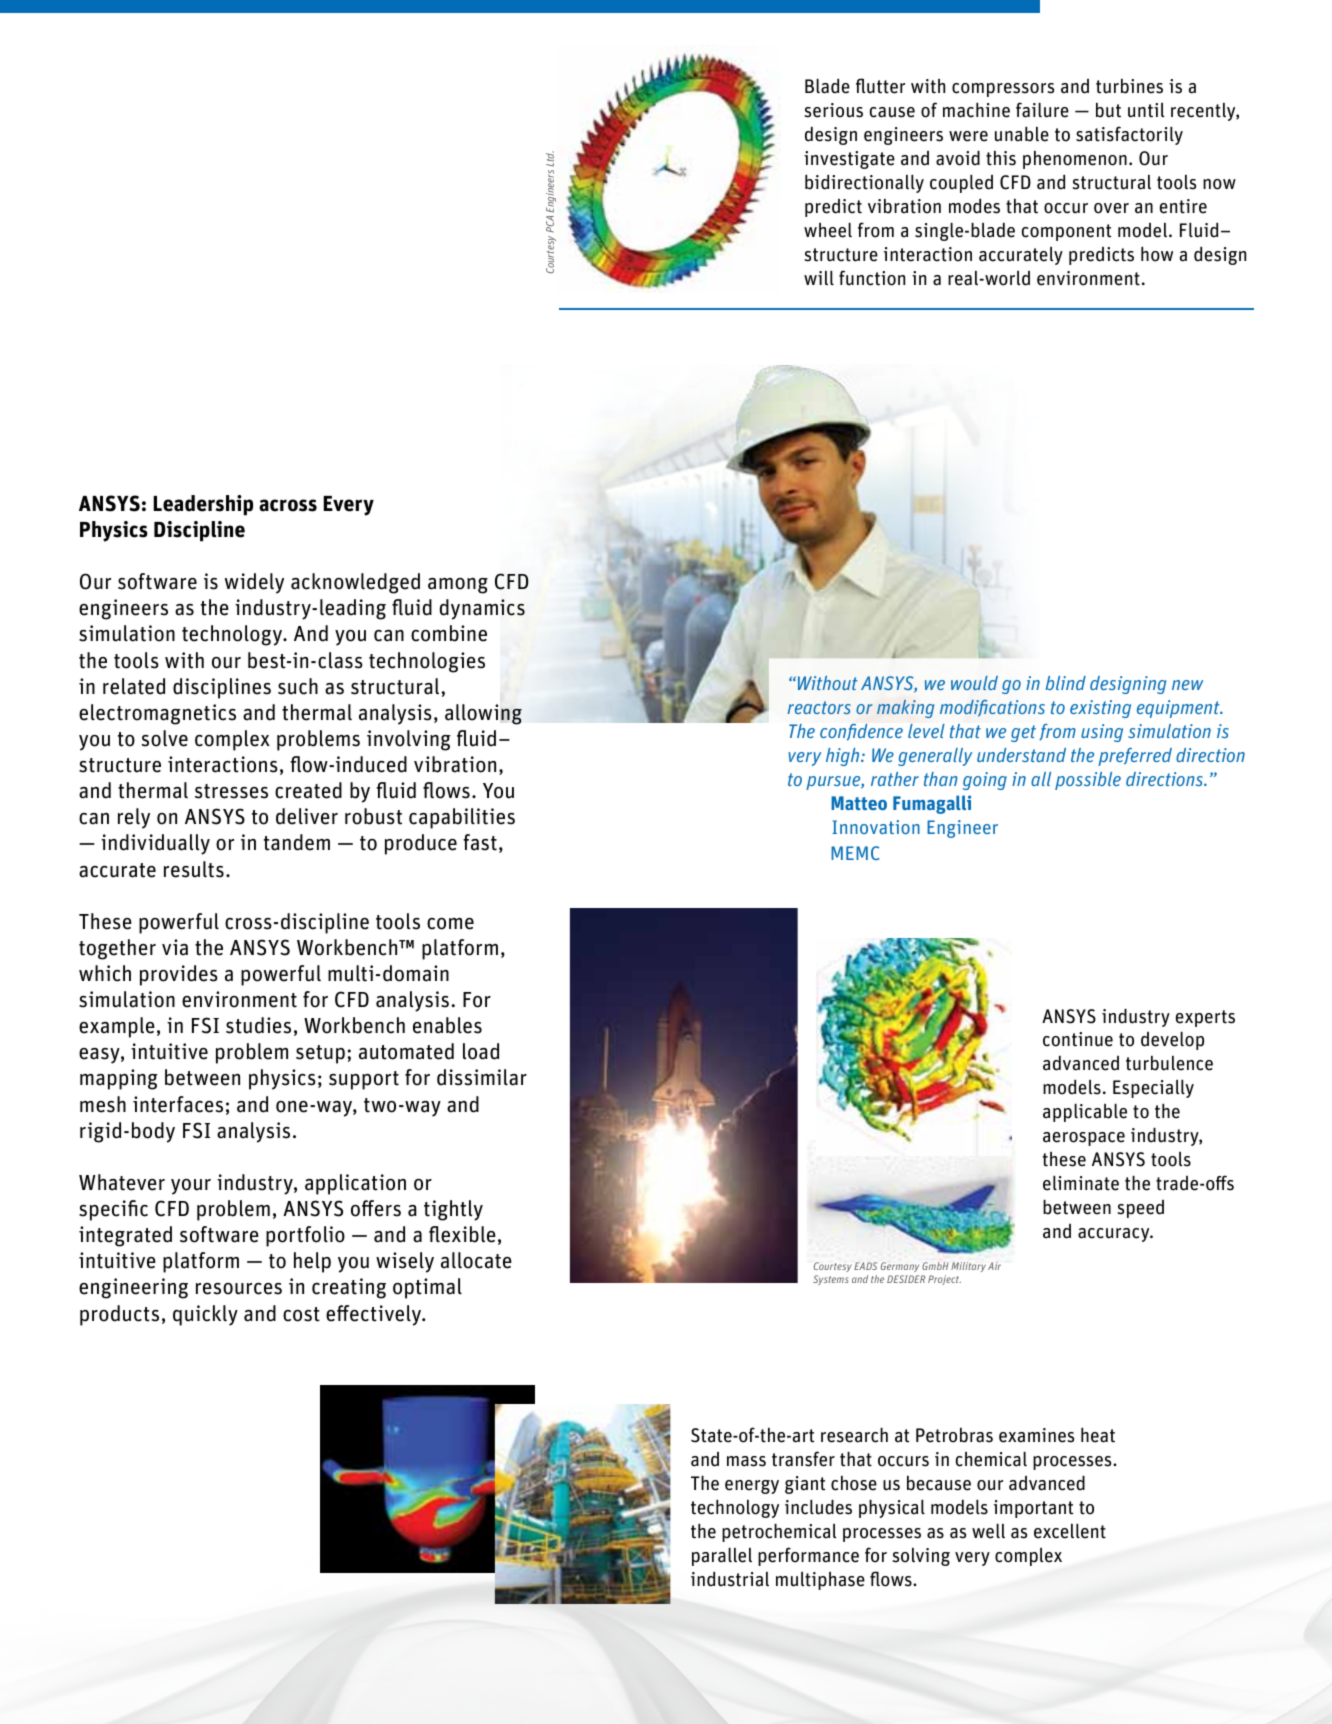  What do you see at coordinates (1075, 160) in the screenshot?
I see `phenomenon` at bounding box center [1075, 160].
